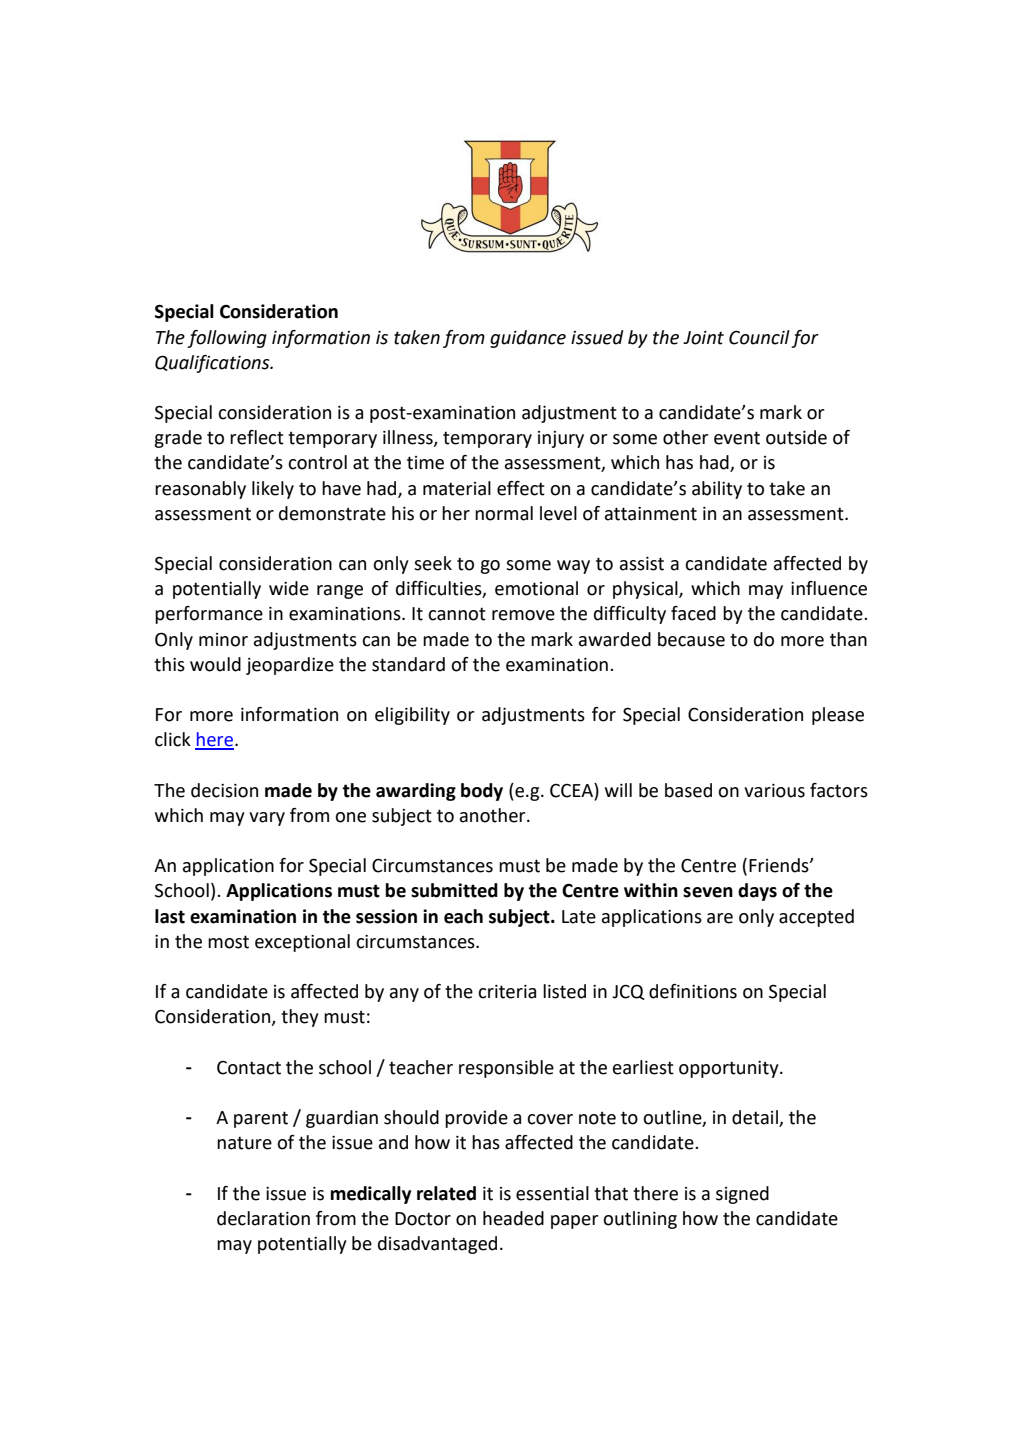  What do you see at coordinates (528, 339) in the document?
I see `guidance` at bounding box center [528, 339].
